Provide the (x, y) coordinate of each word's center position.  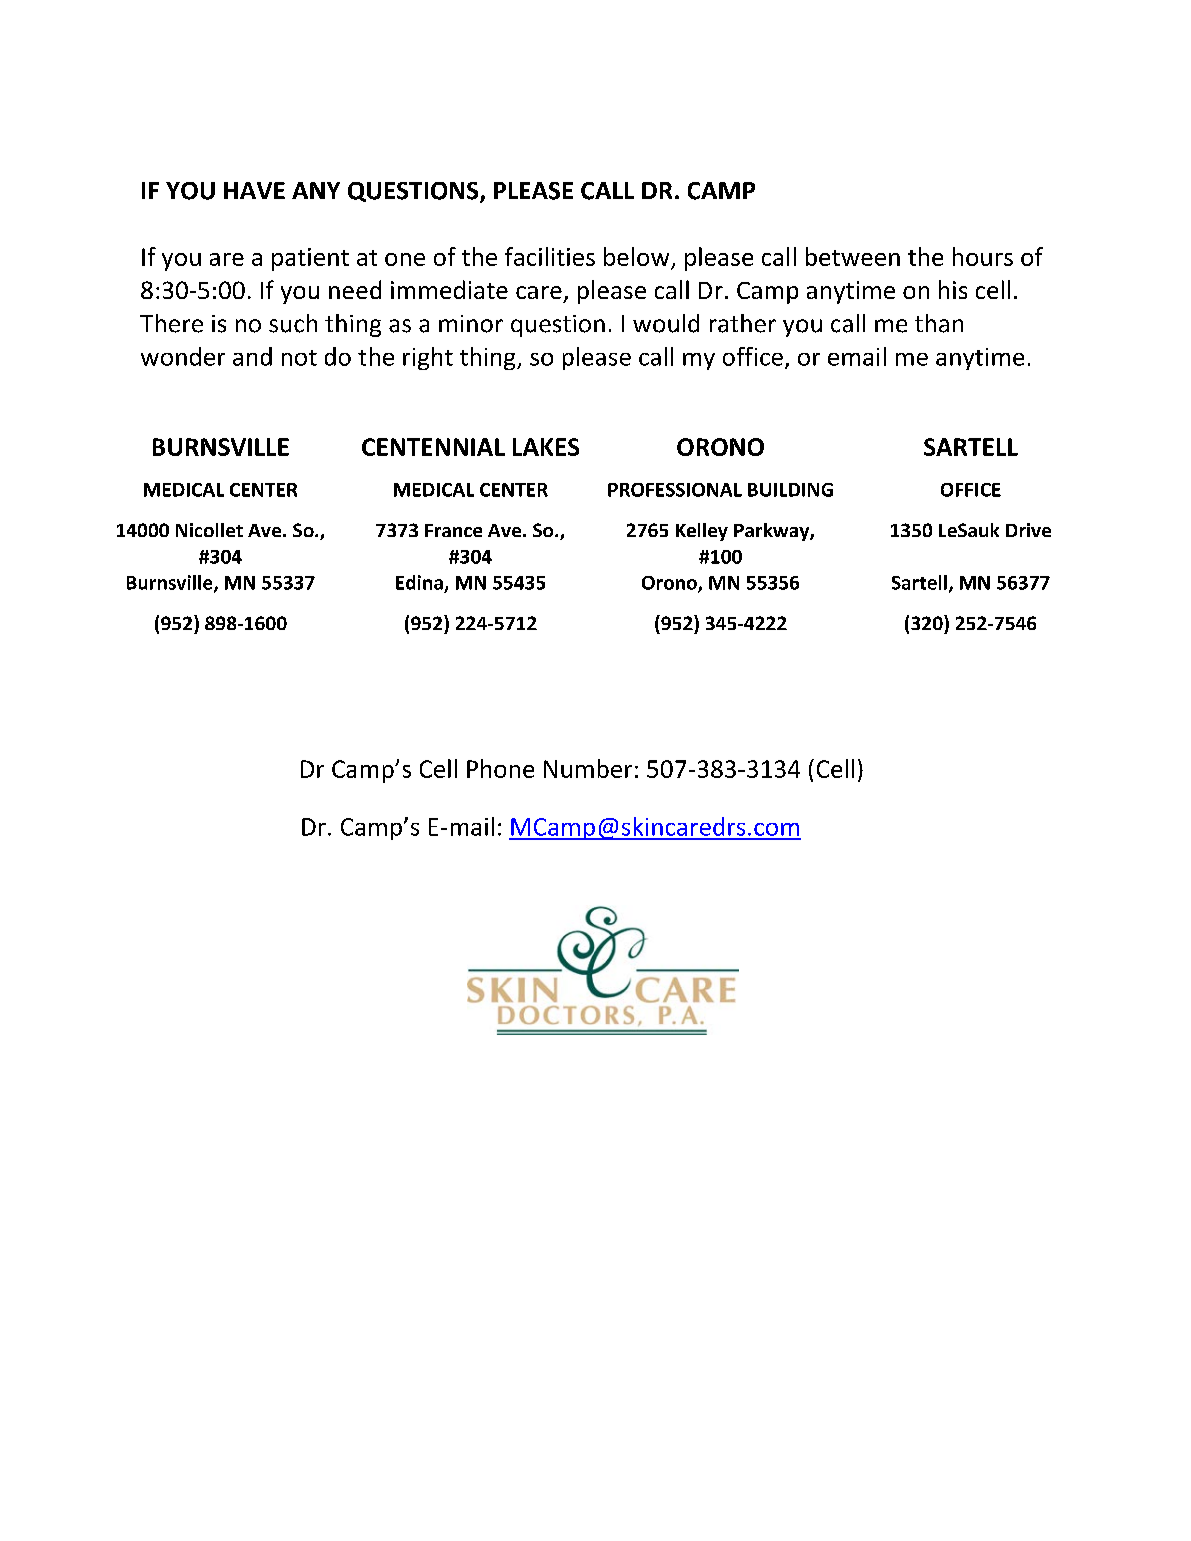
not (299, 358)
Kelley (702, 532)
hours (983, 256)
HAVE (254, 190)
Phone (500, 768)
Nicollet (209, 530)
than (939, 323)
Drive (1028, 530)
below (636, 256)
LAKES (546, 447)
